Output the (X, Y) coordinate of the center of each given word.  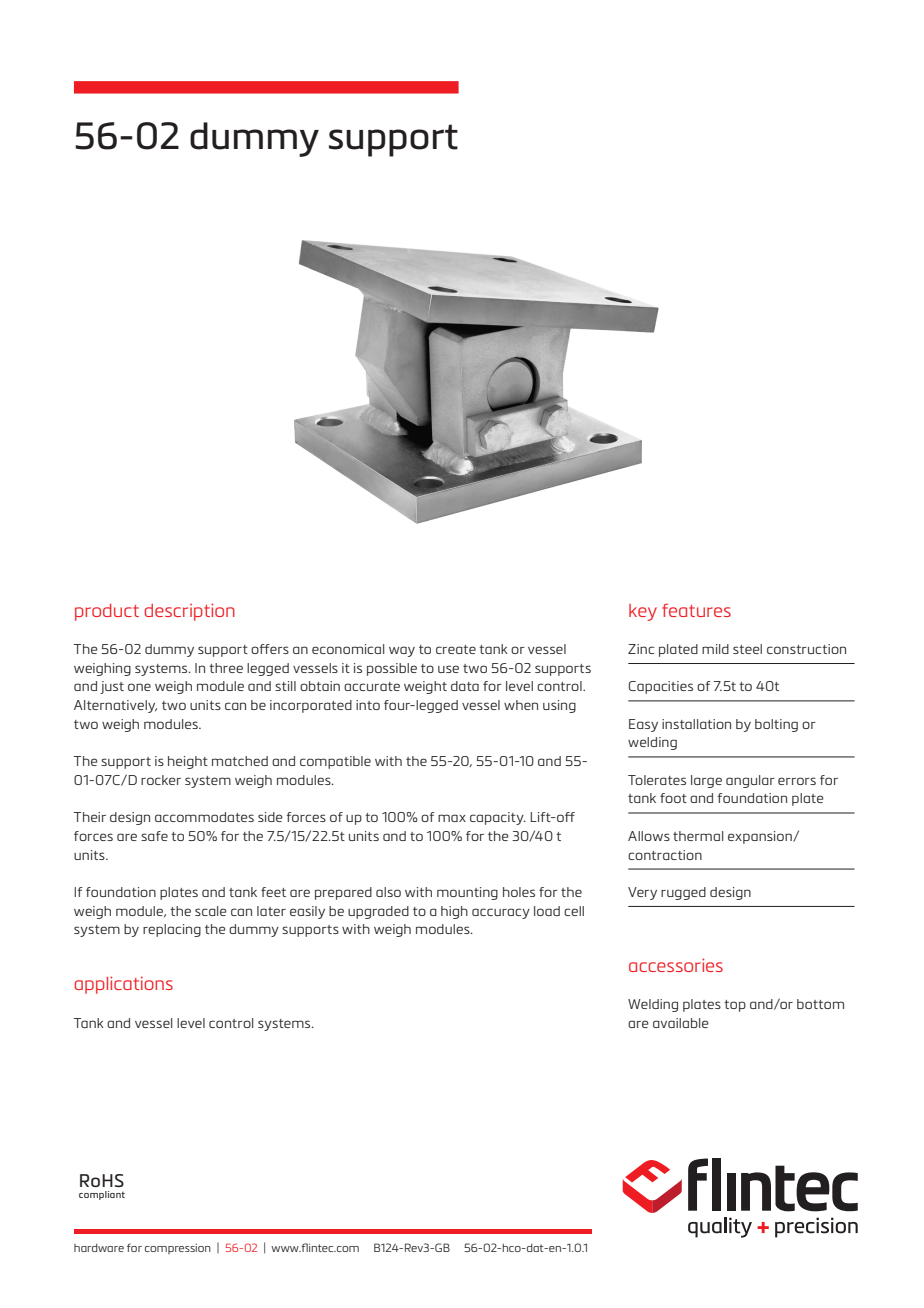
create (456, 649)
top (735, 1006)
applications (123, 985)
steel (747, 649)
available (681, 1023)
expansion (761, 837)
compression (178, 1248)
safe (154, 836)
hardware (99, 1248)
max (452, 818)
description (189, 612)
